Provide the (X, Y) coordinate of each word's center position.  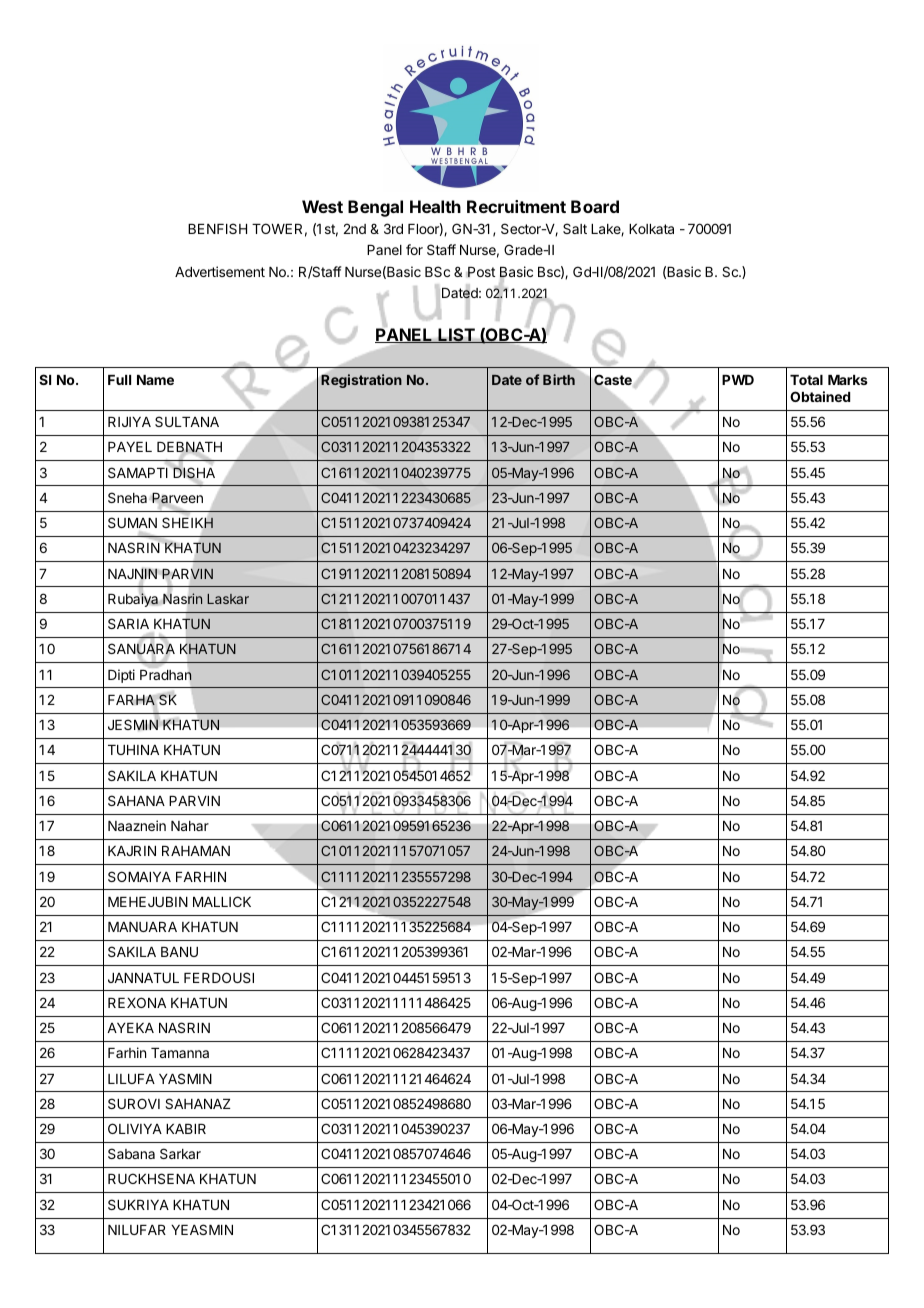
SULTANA (187, 421)
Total (806, 380)
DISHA (193, 473)
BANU (179, 952)
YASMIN (185, 1078)
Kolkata (651, 229)
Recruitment (516, 206)
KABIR (186, 1129)
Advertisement (220, 271)
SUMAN (132, 522)
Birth (559, 379)
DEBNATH (189, 448)
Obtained (820, 396)
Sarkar (180, 1153)
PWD (738, 379)
